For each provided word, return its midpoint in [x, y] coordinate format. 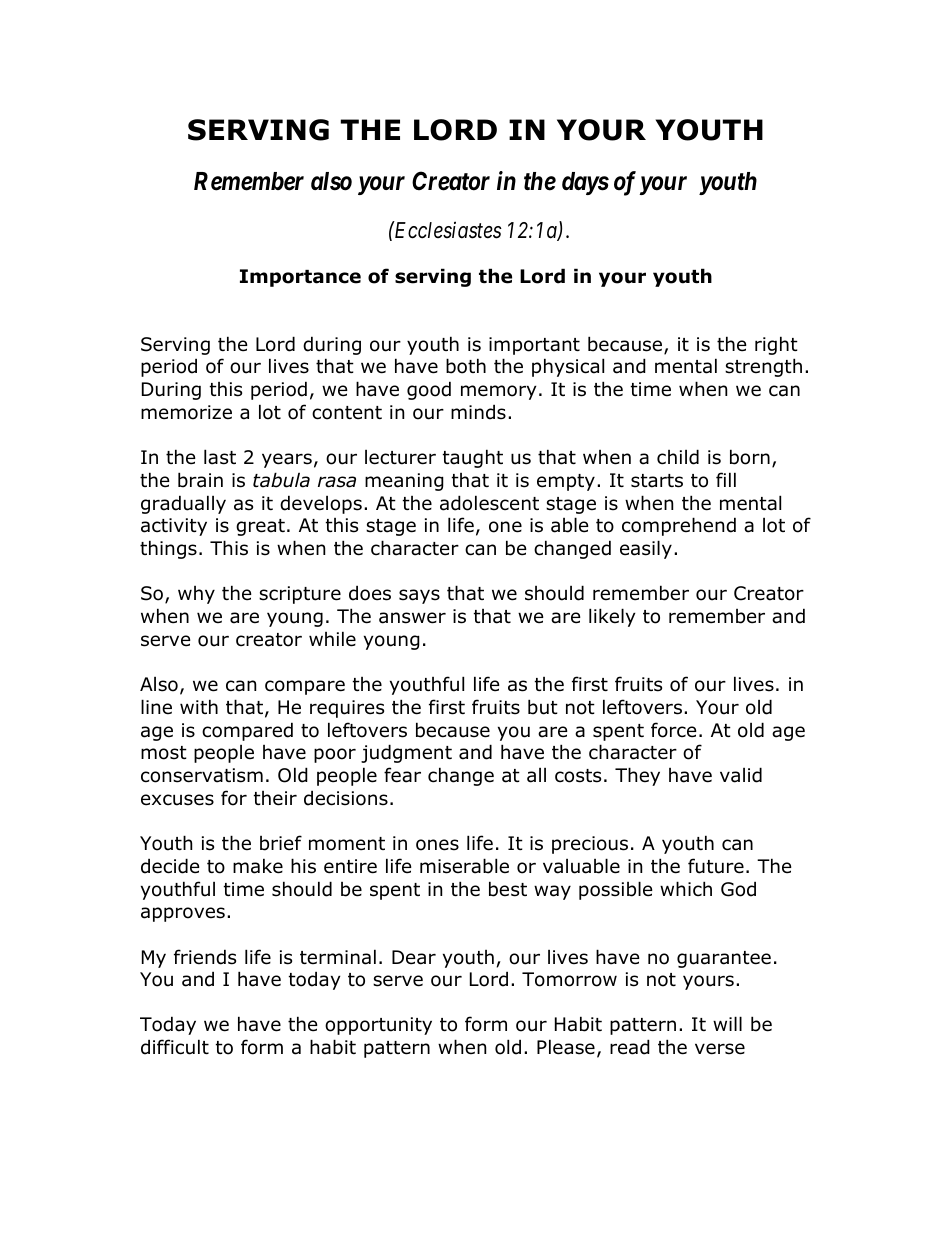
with [199, 706]
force [674, 730]
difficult [175, 1047]
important [534, 346]
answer [412, 618]
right [776, 345]
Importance [300, 278]
